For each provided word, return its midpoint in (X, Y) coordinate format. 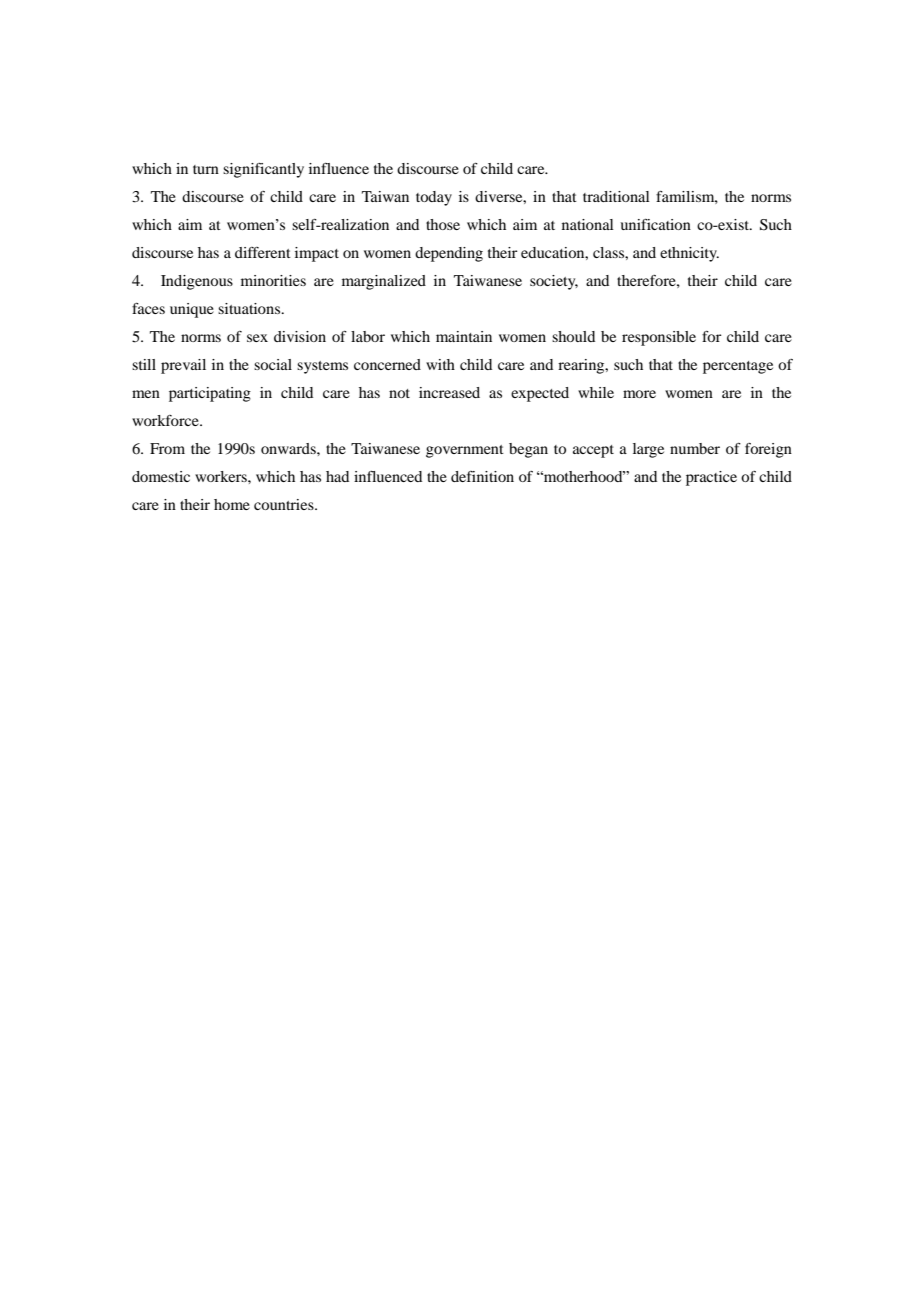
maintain (464, 336)
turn (206, 169)
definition (482, 476)
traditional (616, 196)
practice (711, 478)
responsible (659, 338)
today (434, 198)
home (232, 504)
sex (257, 338)
